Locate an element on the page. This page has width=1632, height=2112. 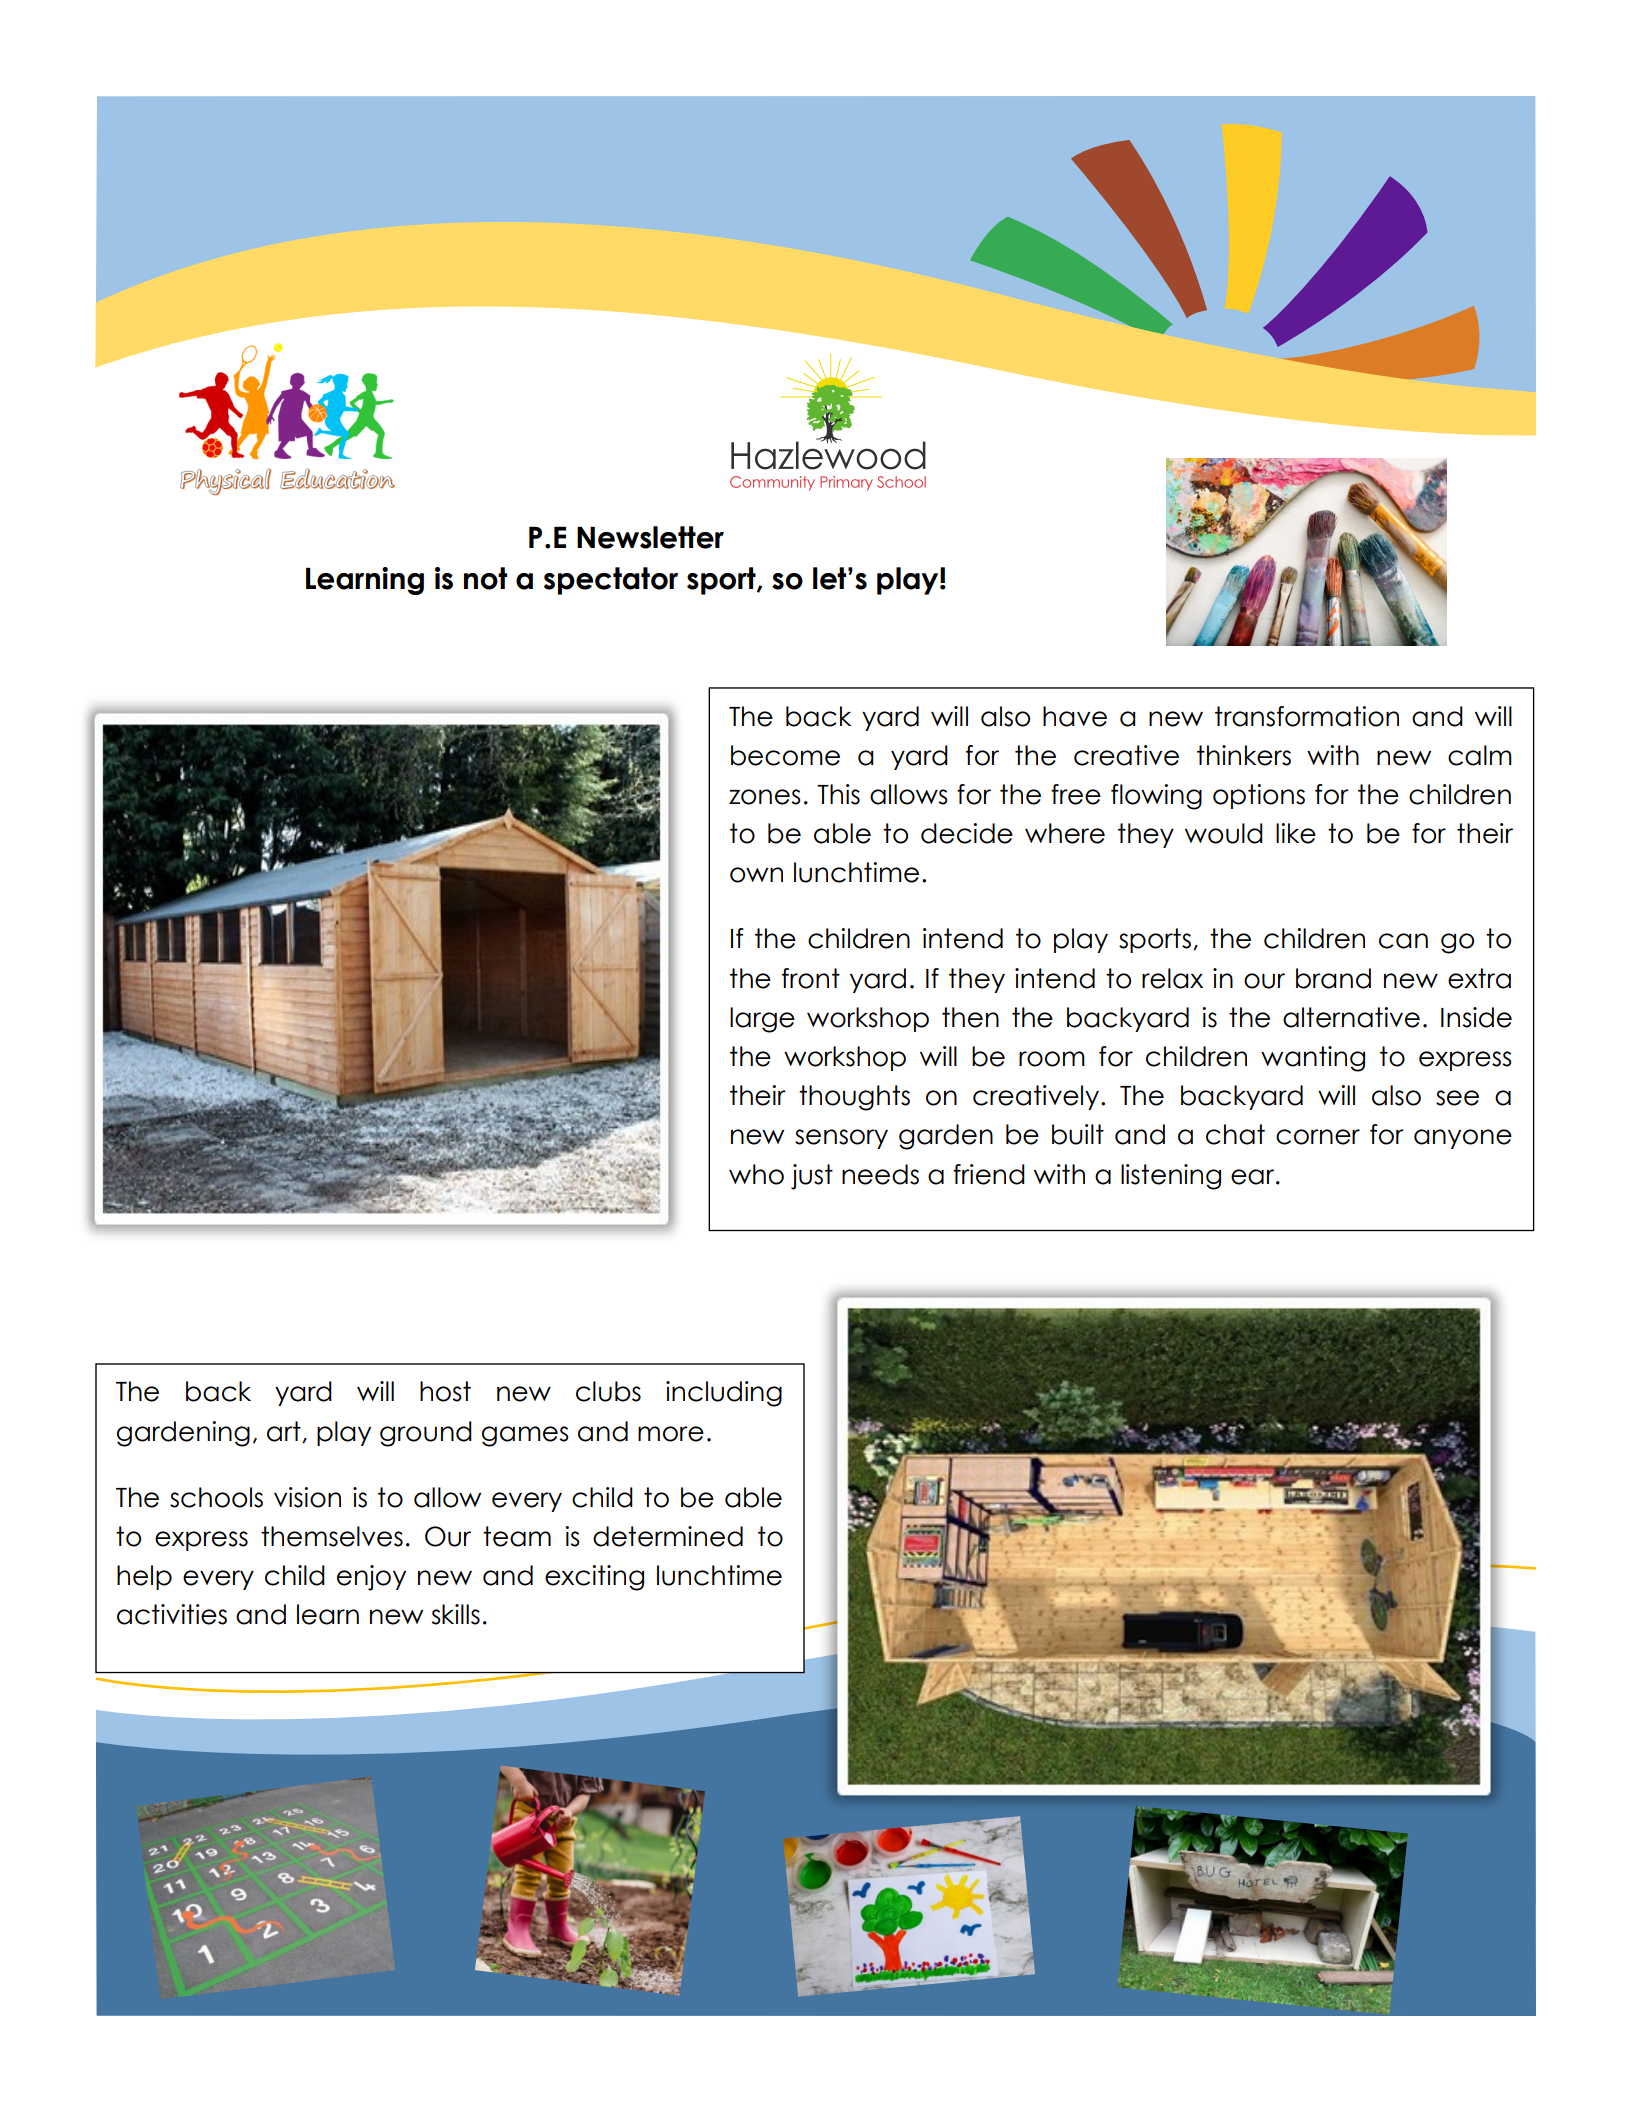
thoughts is located at coordinates (854, 1098).
